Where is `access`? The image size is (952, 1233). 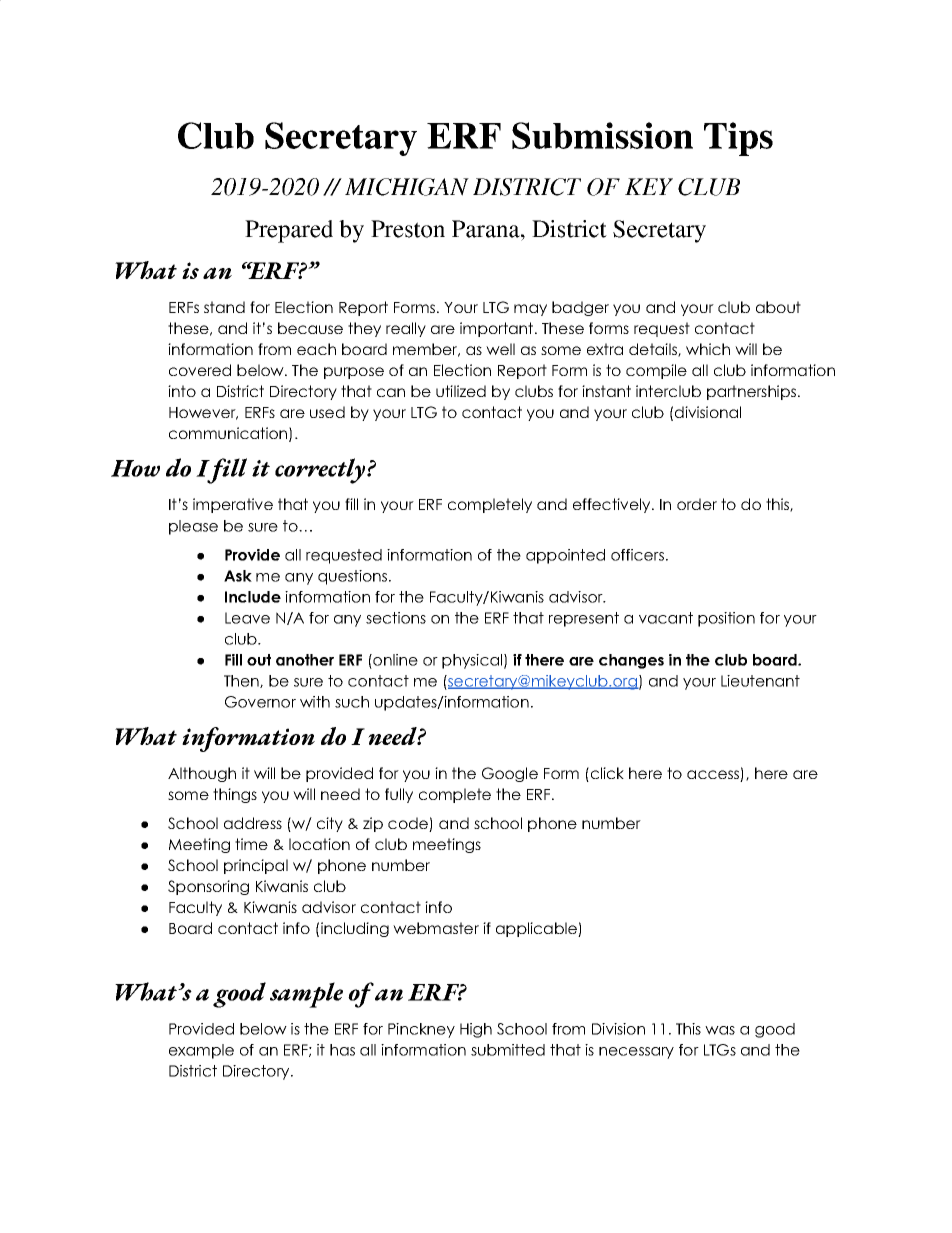 access is located at coordinates (713, 774).
